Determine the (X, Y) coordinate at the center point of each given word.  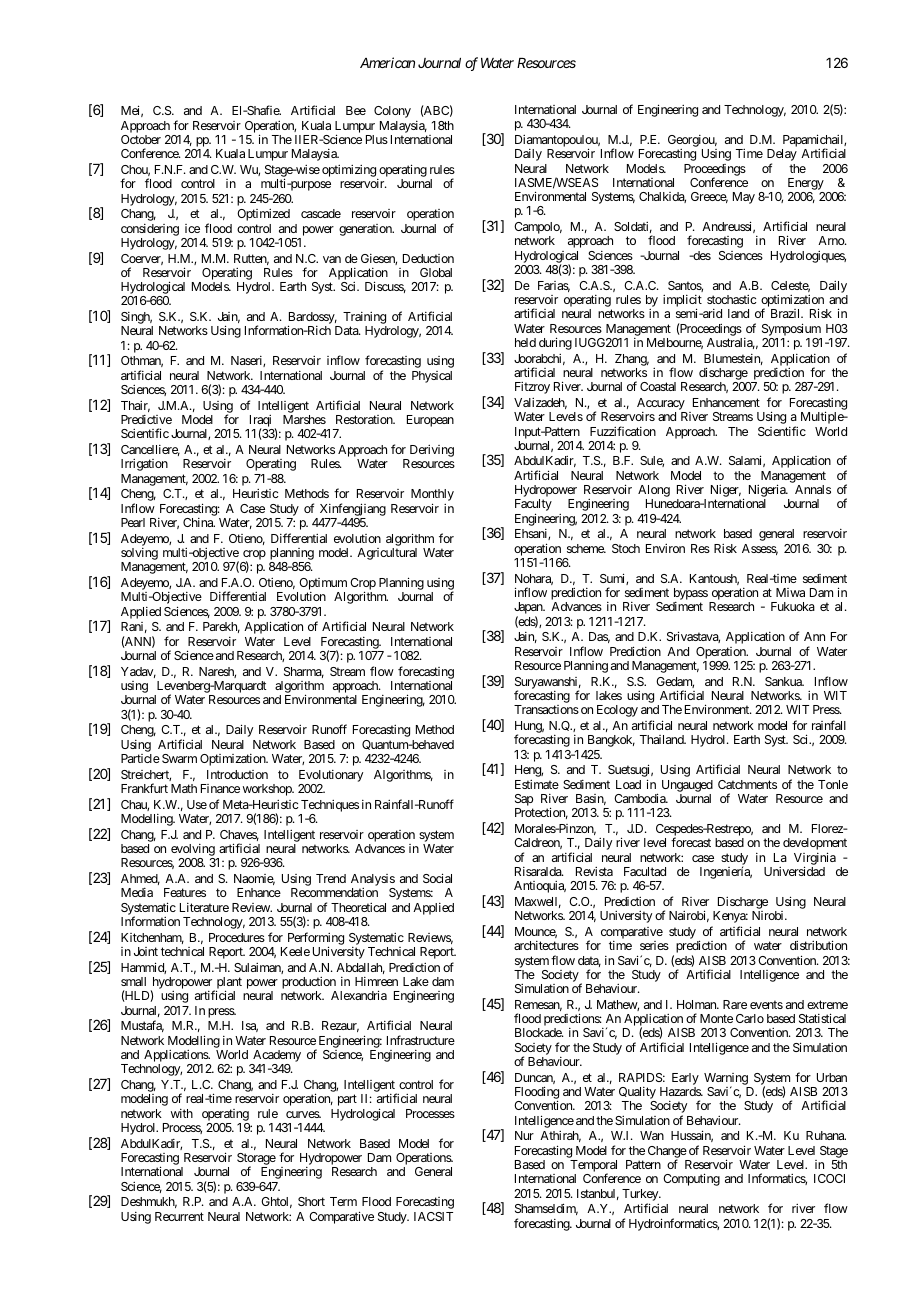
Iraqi (260, 422)
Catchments (747, 784)
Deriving (430, 452)
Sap (524, 801)
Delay (782, 156)
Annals (813, 489)
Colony (392, 112)
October (141, 139)
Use (197, 804)
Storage (256, 1160)
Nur (524, 1135)
